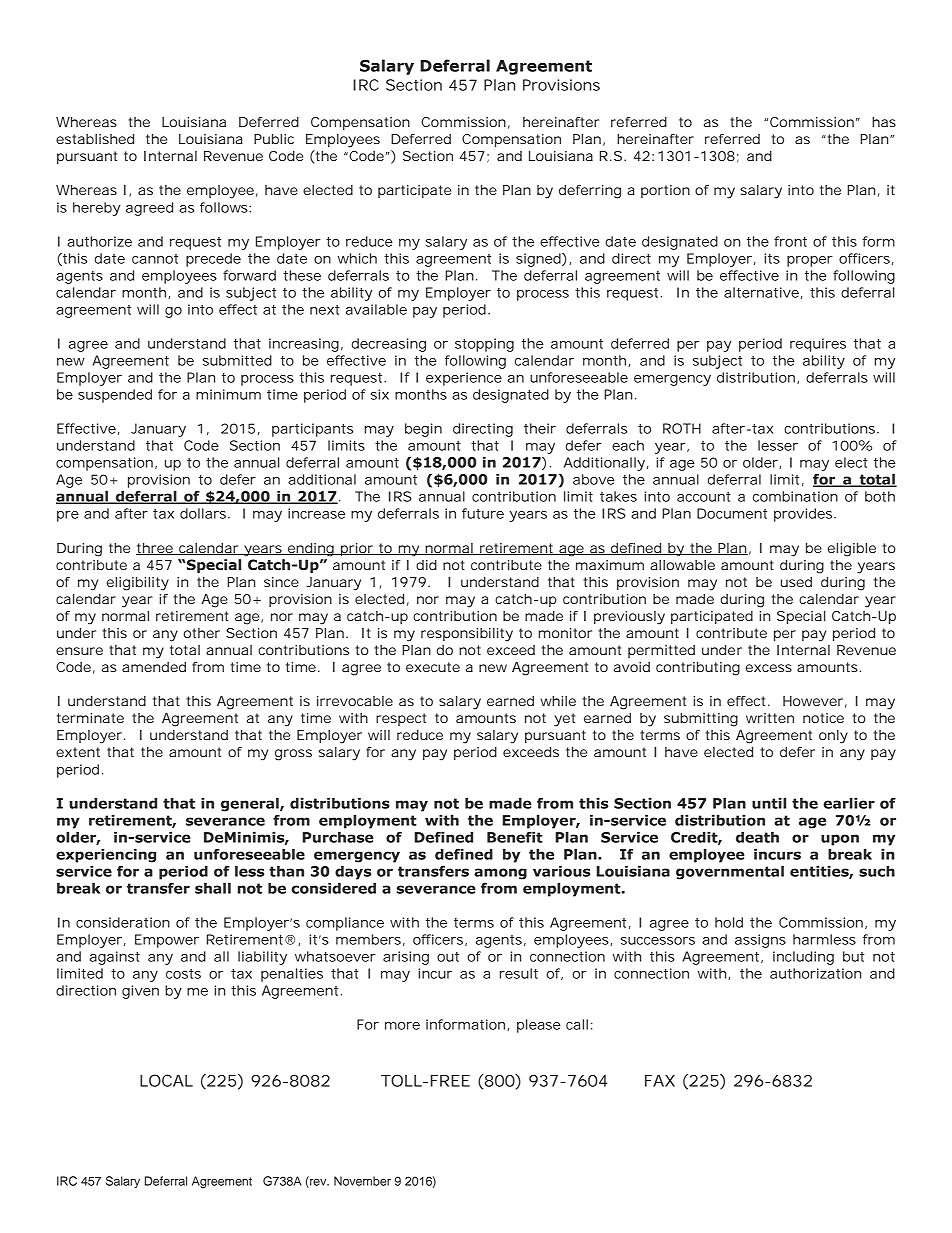 The height and width of the screenshot is (1233, 952). Describe the element at coordinates (467, 635) in the screenshot. I see `responsibility` at that location.
